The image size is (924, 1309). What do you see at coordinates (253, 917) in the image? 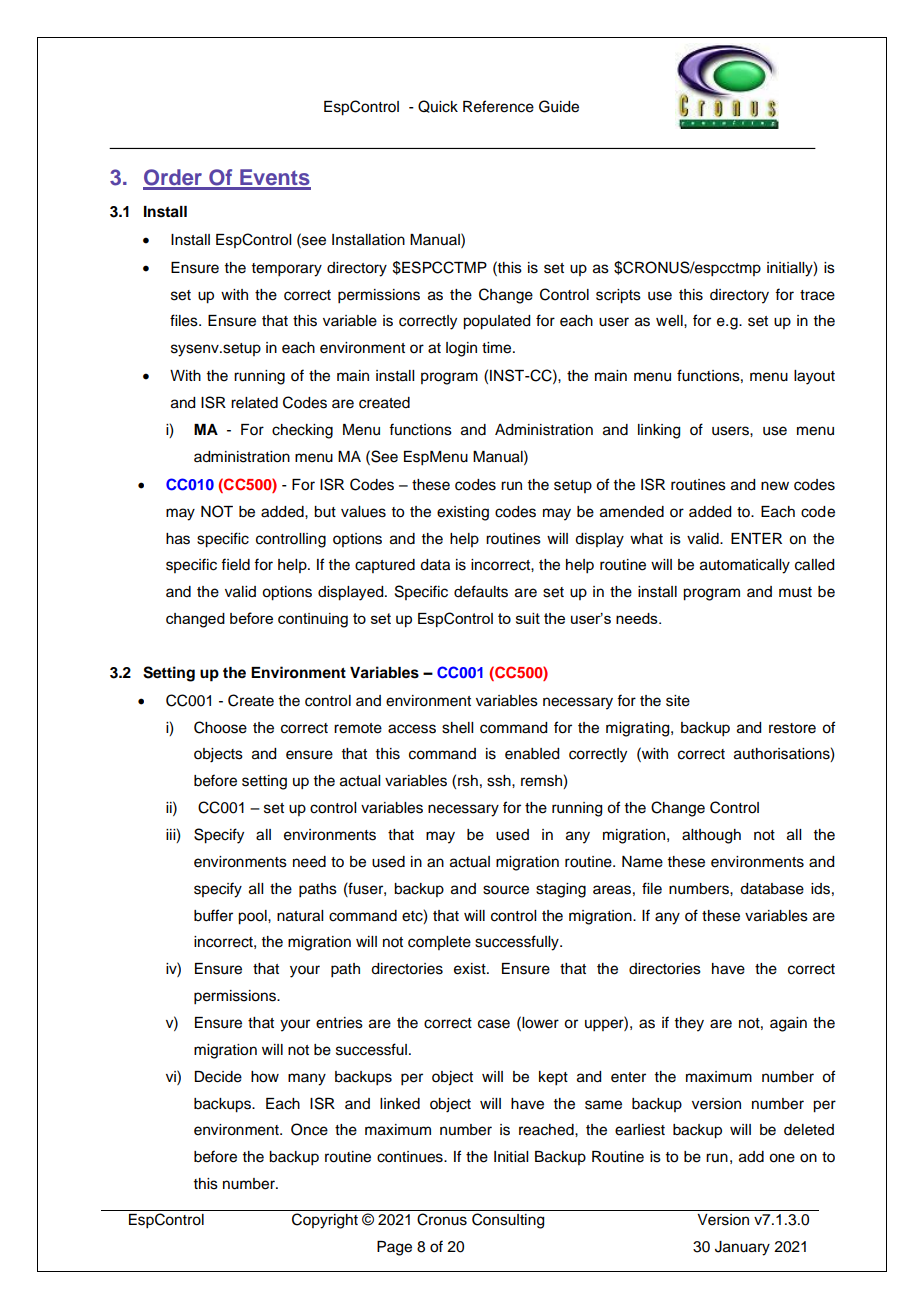
I see `pool` at bounding box center [253, 917].
